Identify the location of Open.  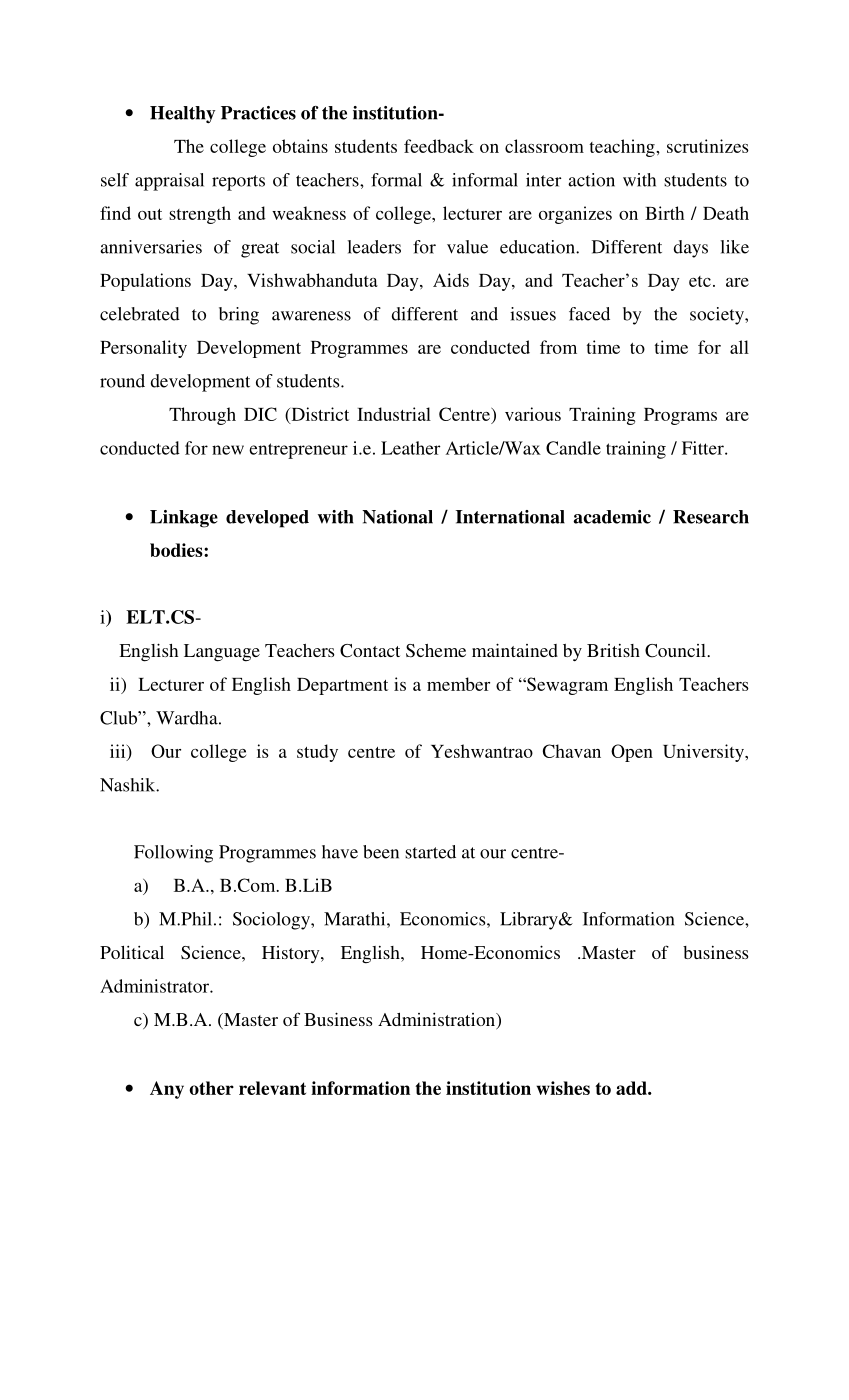
(632, 753).
